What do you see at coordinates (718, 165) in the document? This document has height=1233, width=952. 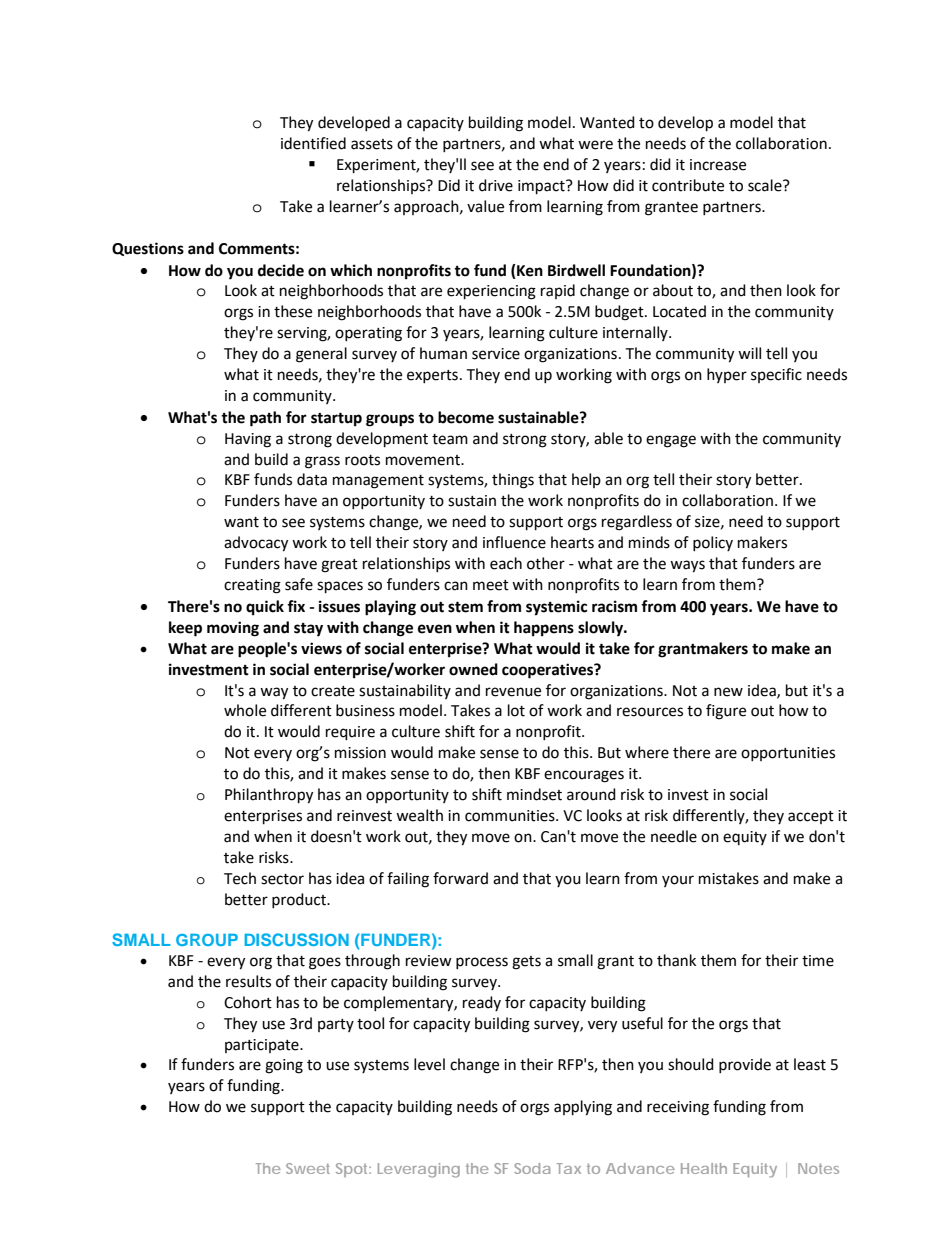 I see `increase` at bounding box center [718, 165].
